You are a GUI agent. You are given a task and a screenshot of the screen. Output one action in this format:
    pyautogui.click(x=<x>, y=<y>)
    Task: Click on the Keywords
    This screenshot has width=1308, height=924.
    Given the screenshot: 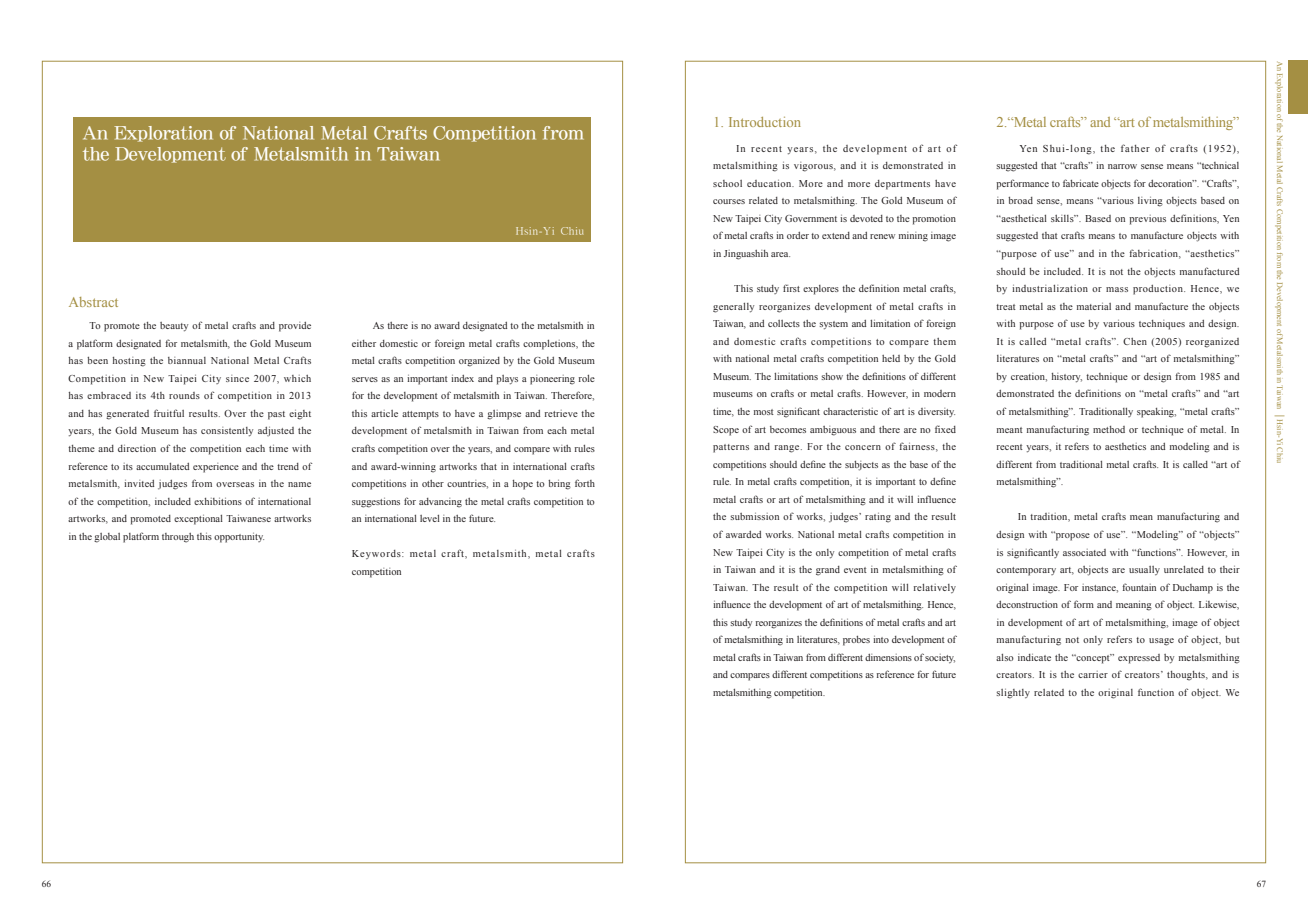 What is the action you would take?
    pyautogui.click(x=377, y=554)
